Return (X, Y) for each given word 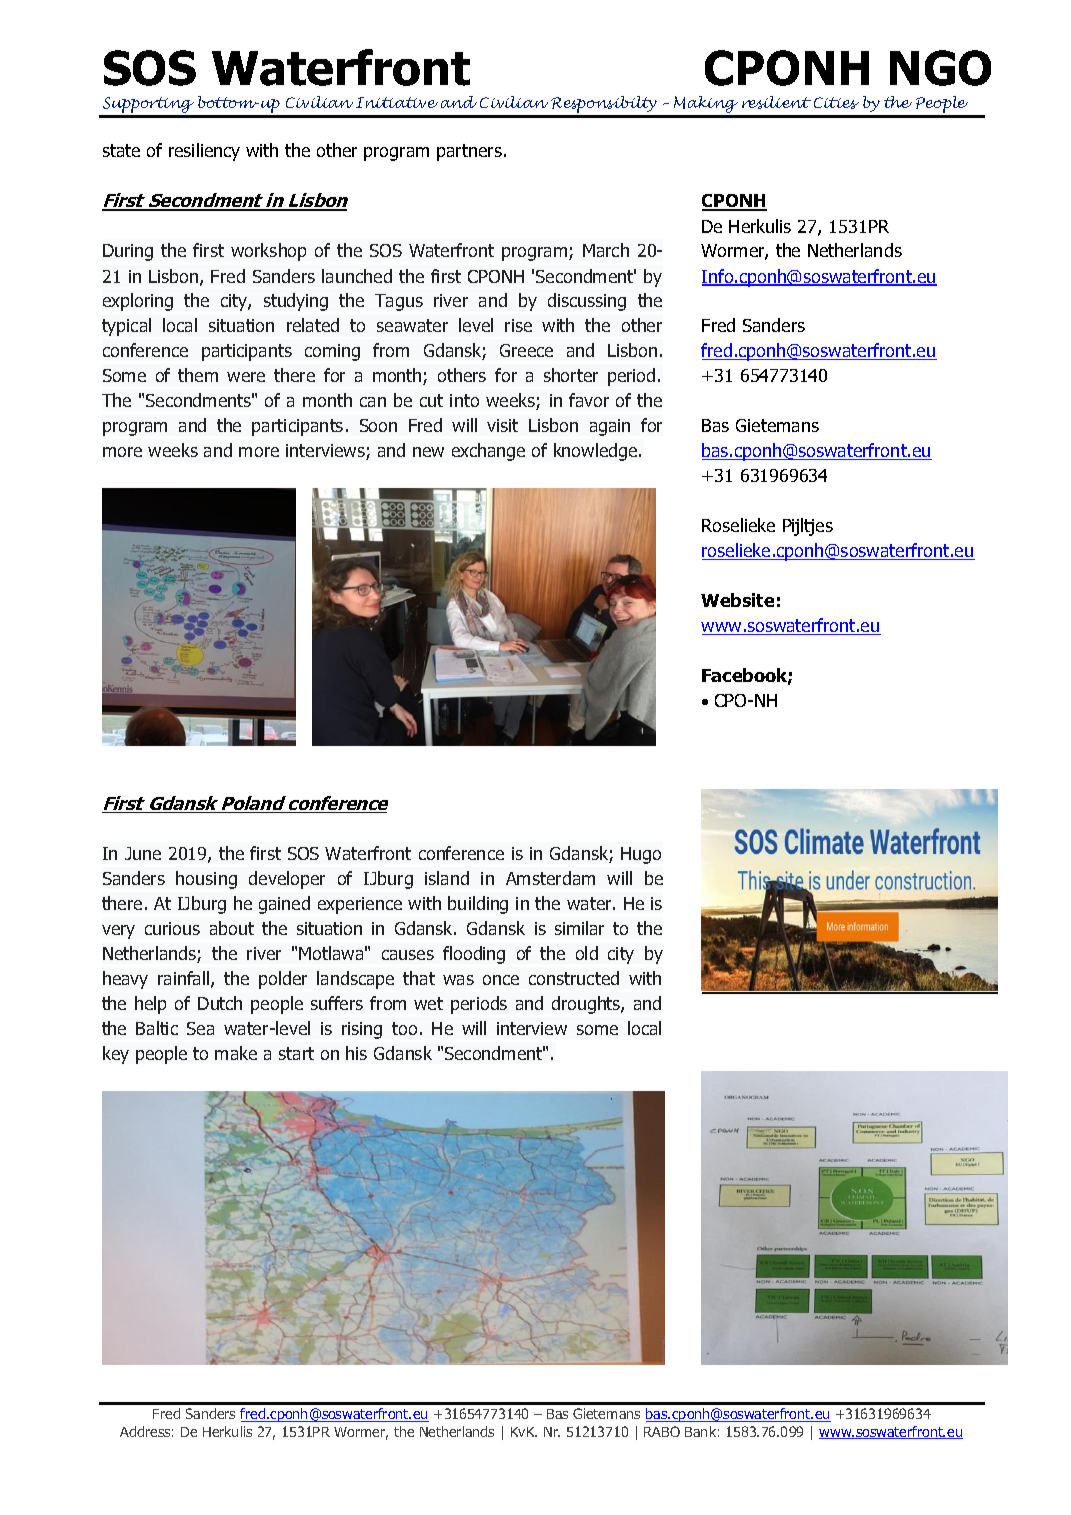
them (198, 375)
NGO (940, 68)
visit (502, 425)
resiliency (204, 152)
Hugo (641, 855)
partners (469, 152)
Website (737, 600)
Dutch (220, 1003)
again (610, 427)
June (143, 853)
